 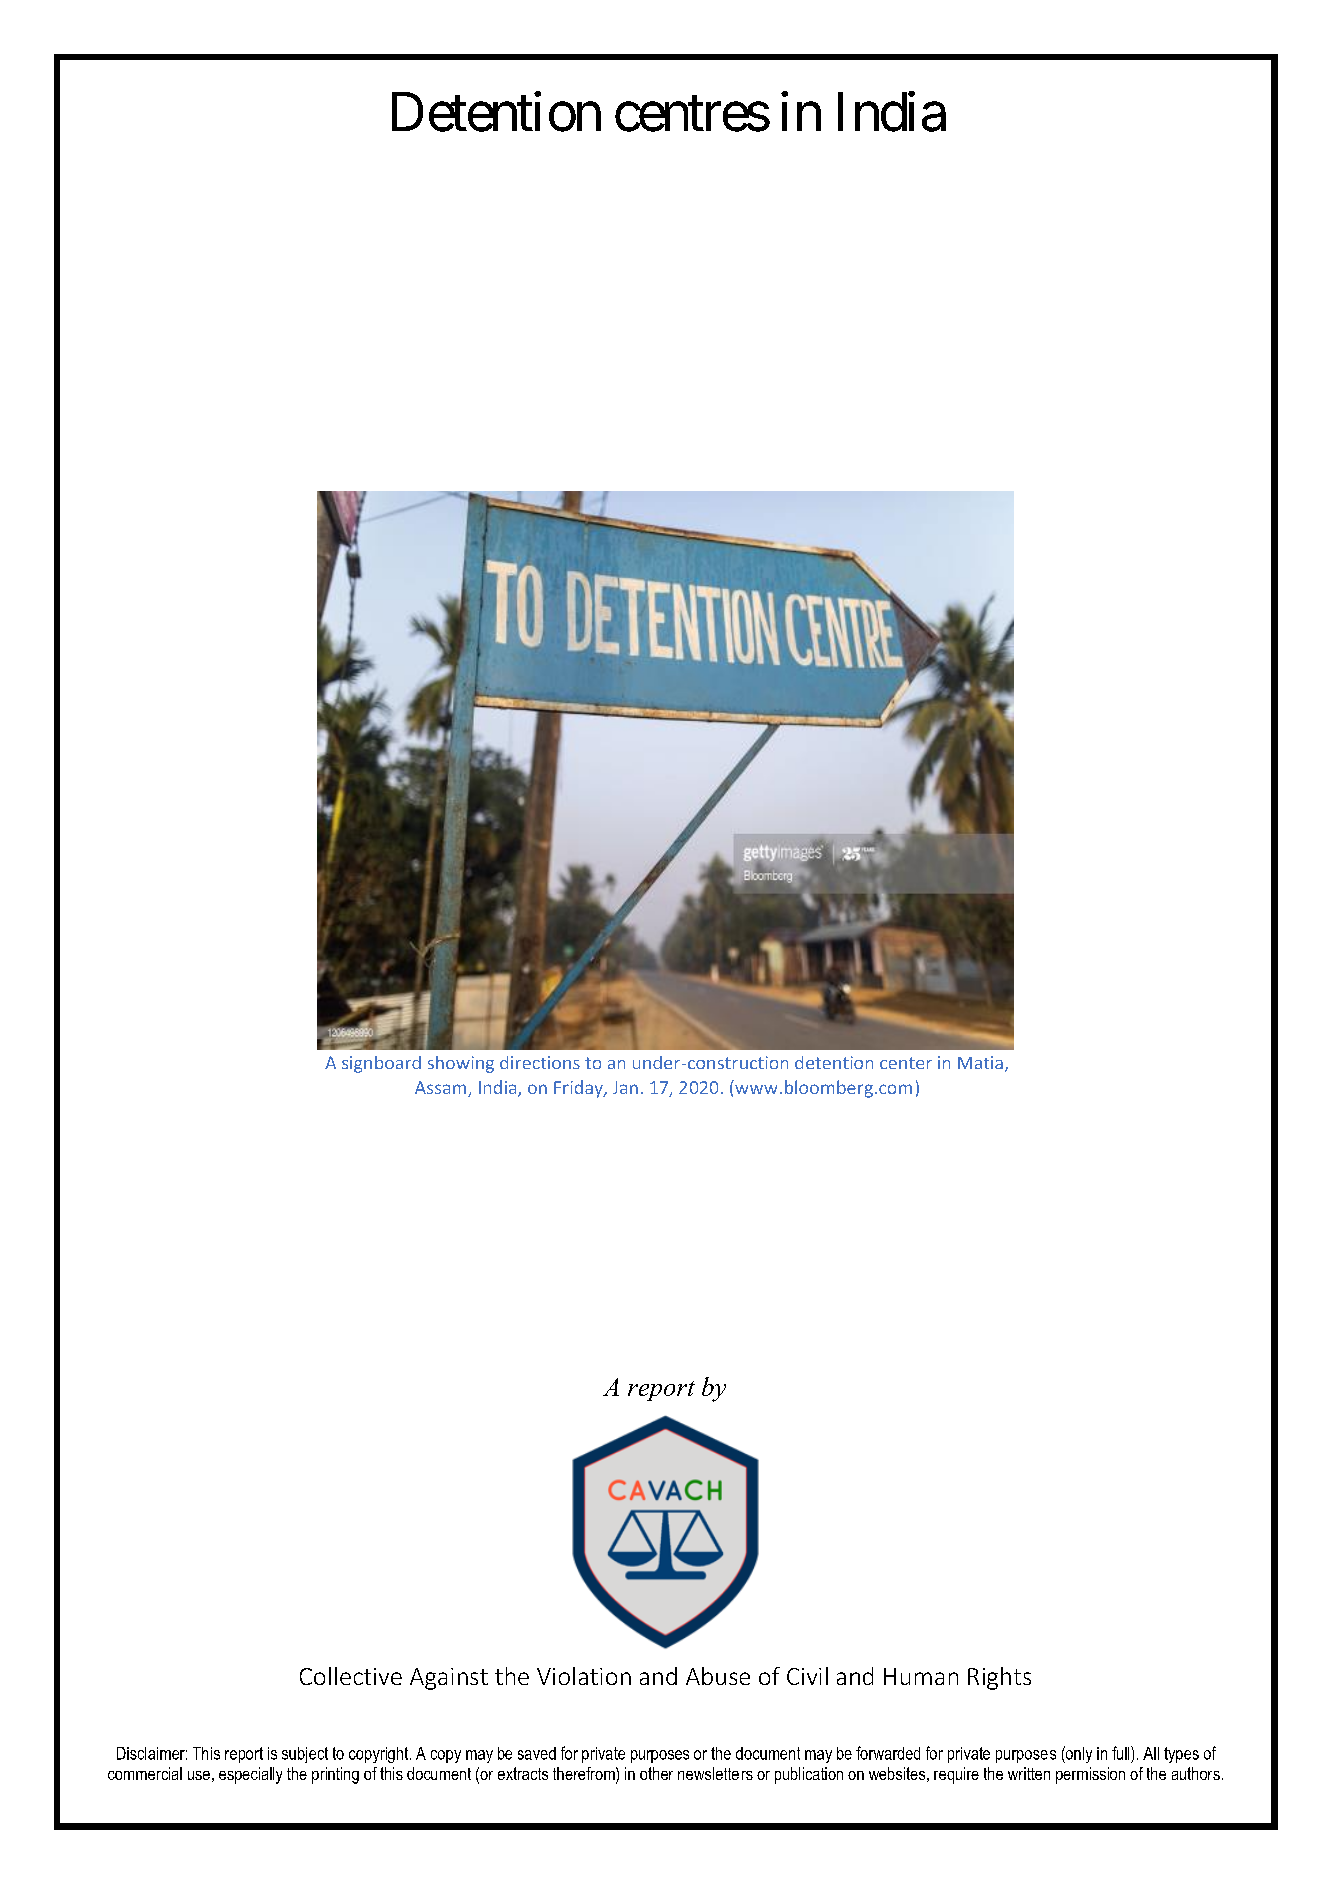 I want to click on showing, so click(x=461, y=1064).
